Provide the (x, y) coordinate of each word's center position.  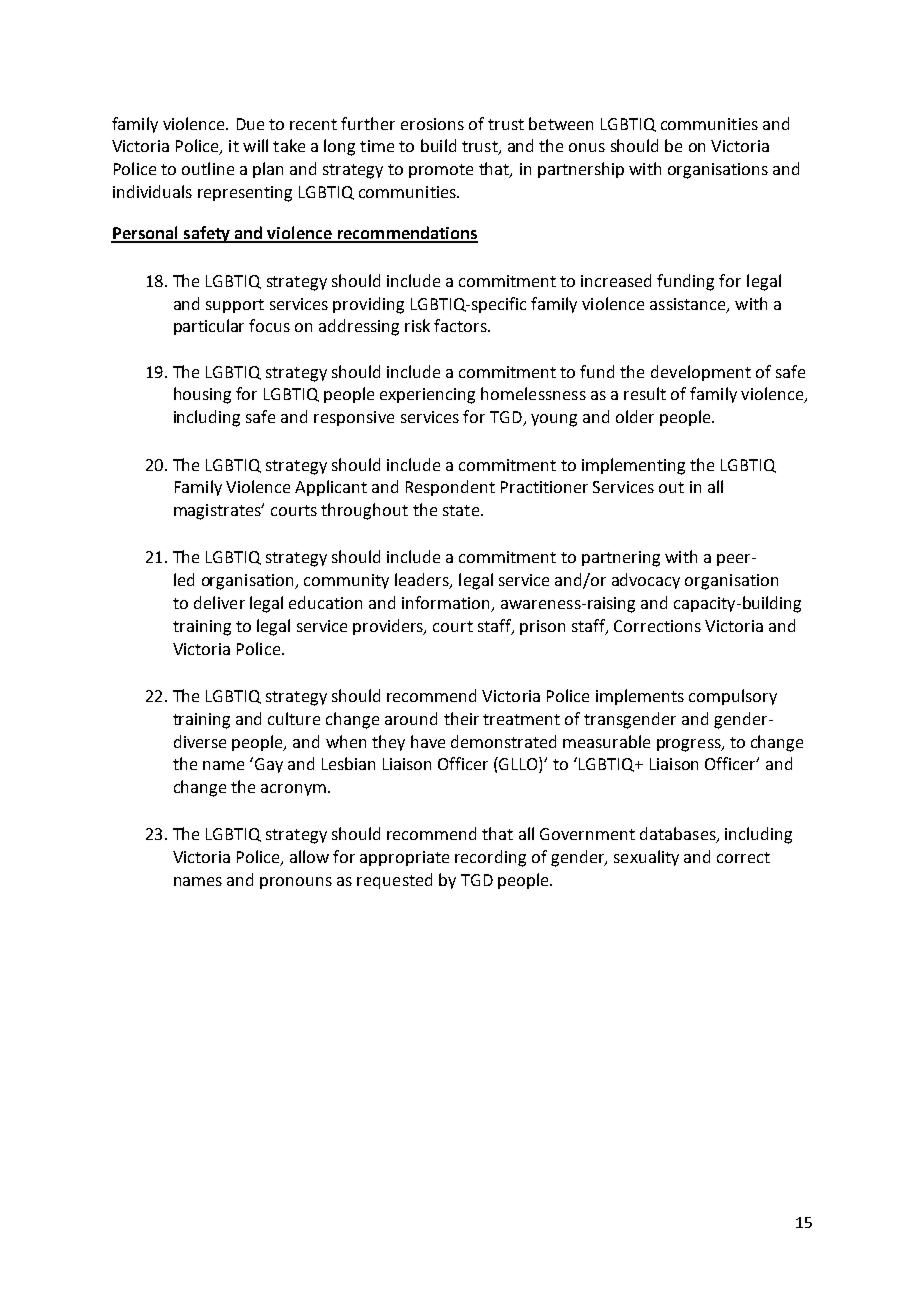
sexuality (646, 858)
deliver (219, 602)
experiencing (427, 396)
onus (587, 147)
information (447, 604)
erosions (432, 124)
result (645, 393)
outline (208, 168)
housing (202, 395)
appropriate (404, 858)
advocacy (646, 581)
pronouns (296, 883)
